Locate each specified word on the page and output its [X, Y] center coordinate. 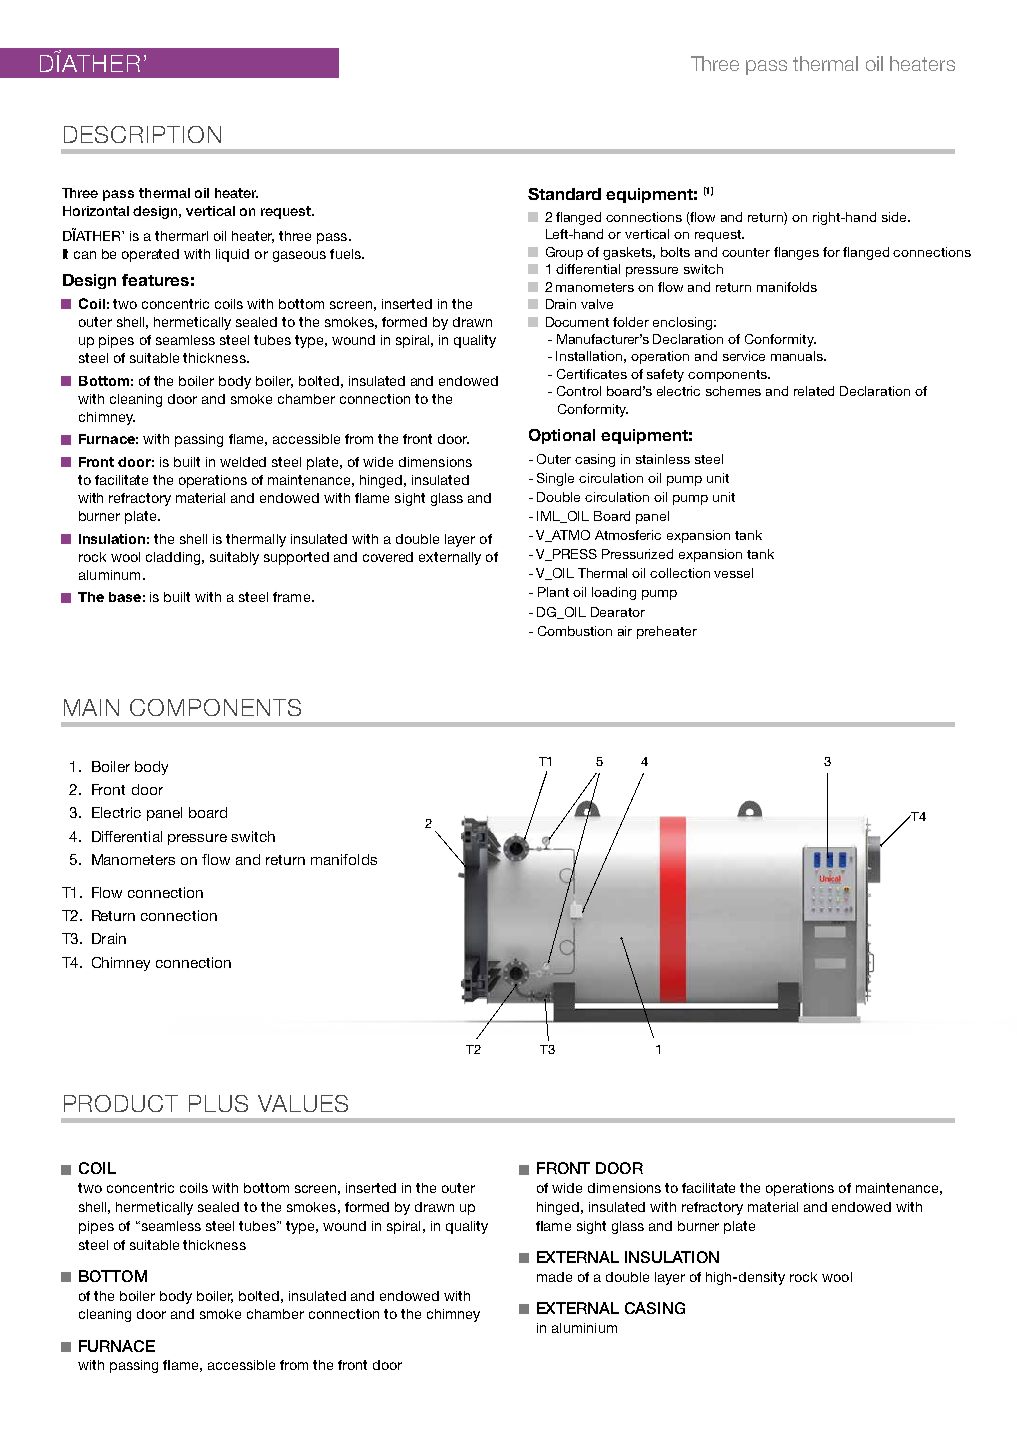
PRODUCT [121, 1103]
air [625, 631]
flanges [796, 253]
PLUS [218, 1103]
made [554, 1277]
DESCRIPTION [142, 134]
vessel [733, 573]
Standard [564, 194]
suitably [234, 558]
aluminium [584, 1328]
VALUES [303, 1103]
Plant [553, 592]
